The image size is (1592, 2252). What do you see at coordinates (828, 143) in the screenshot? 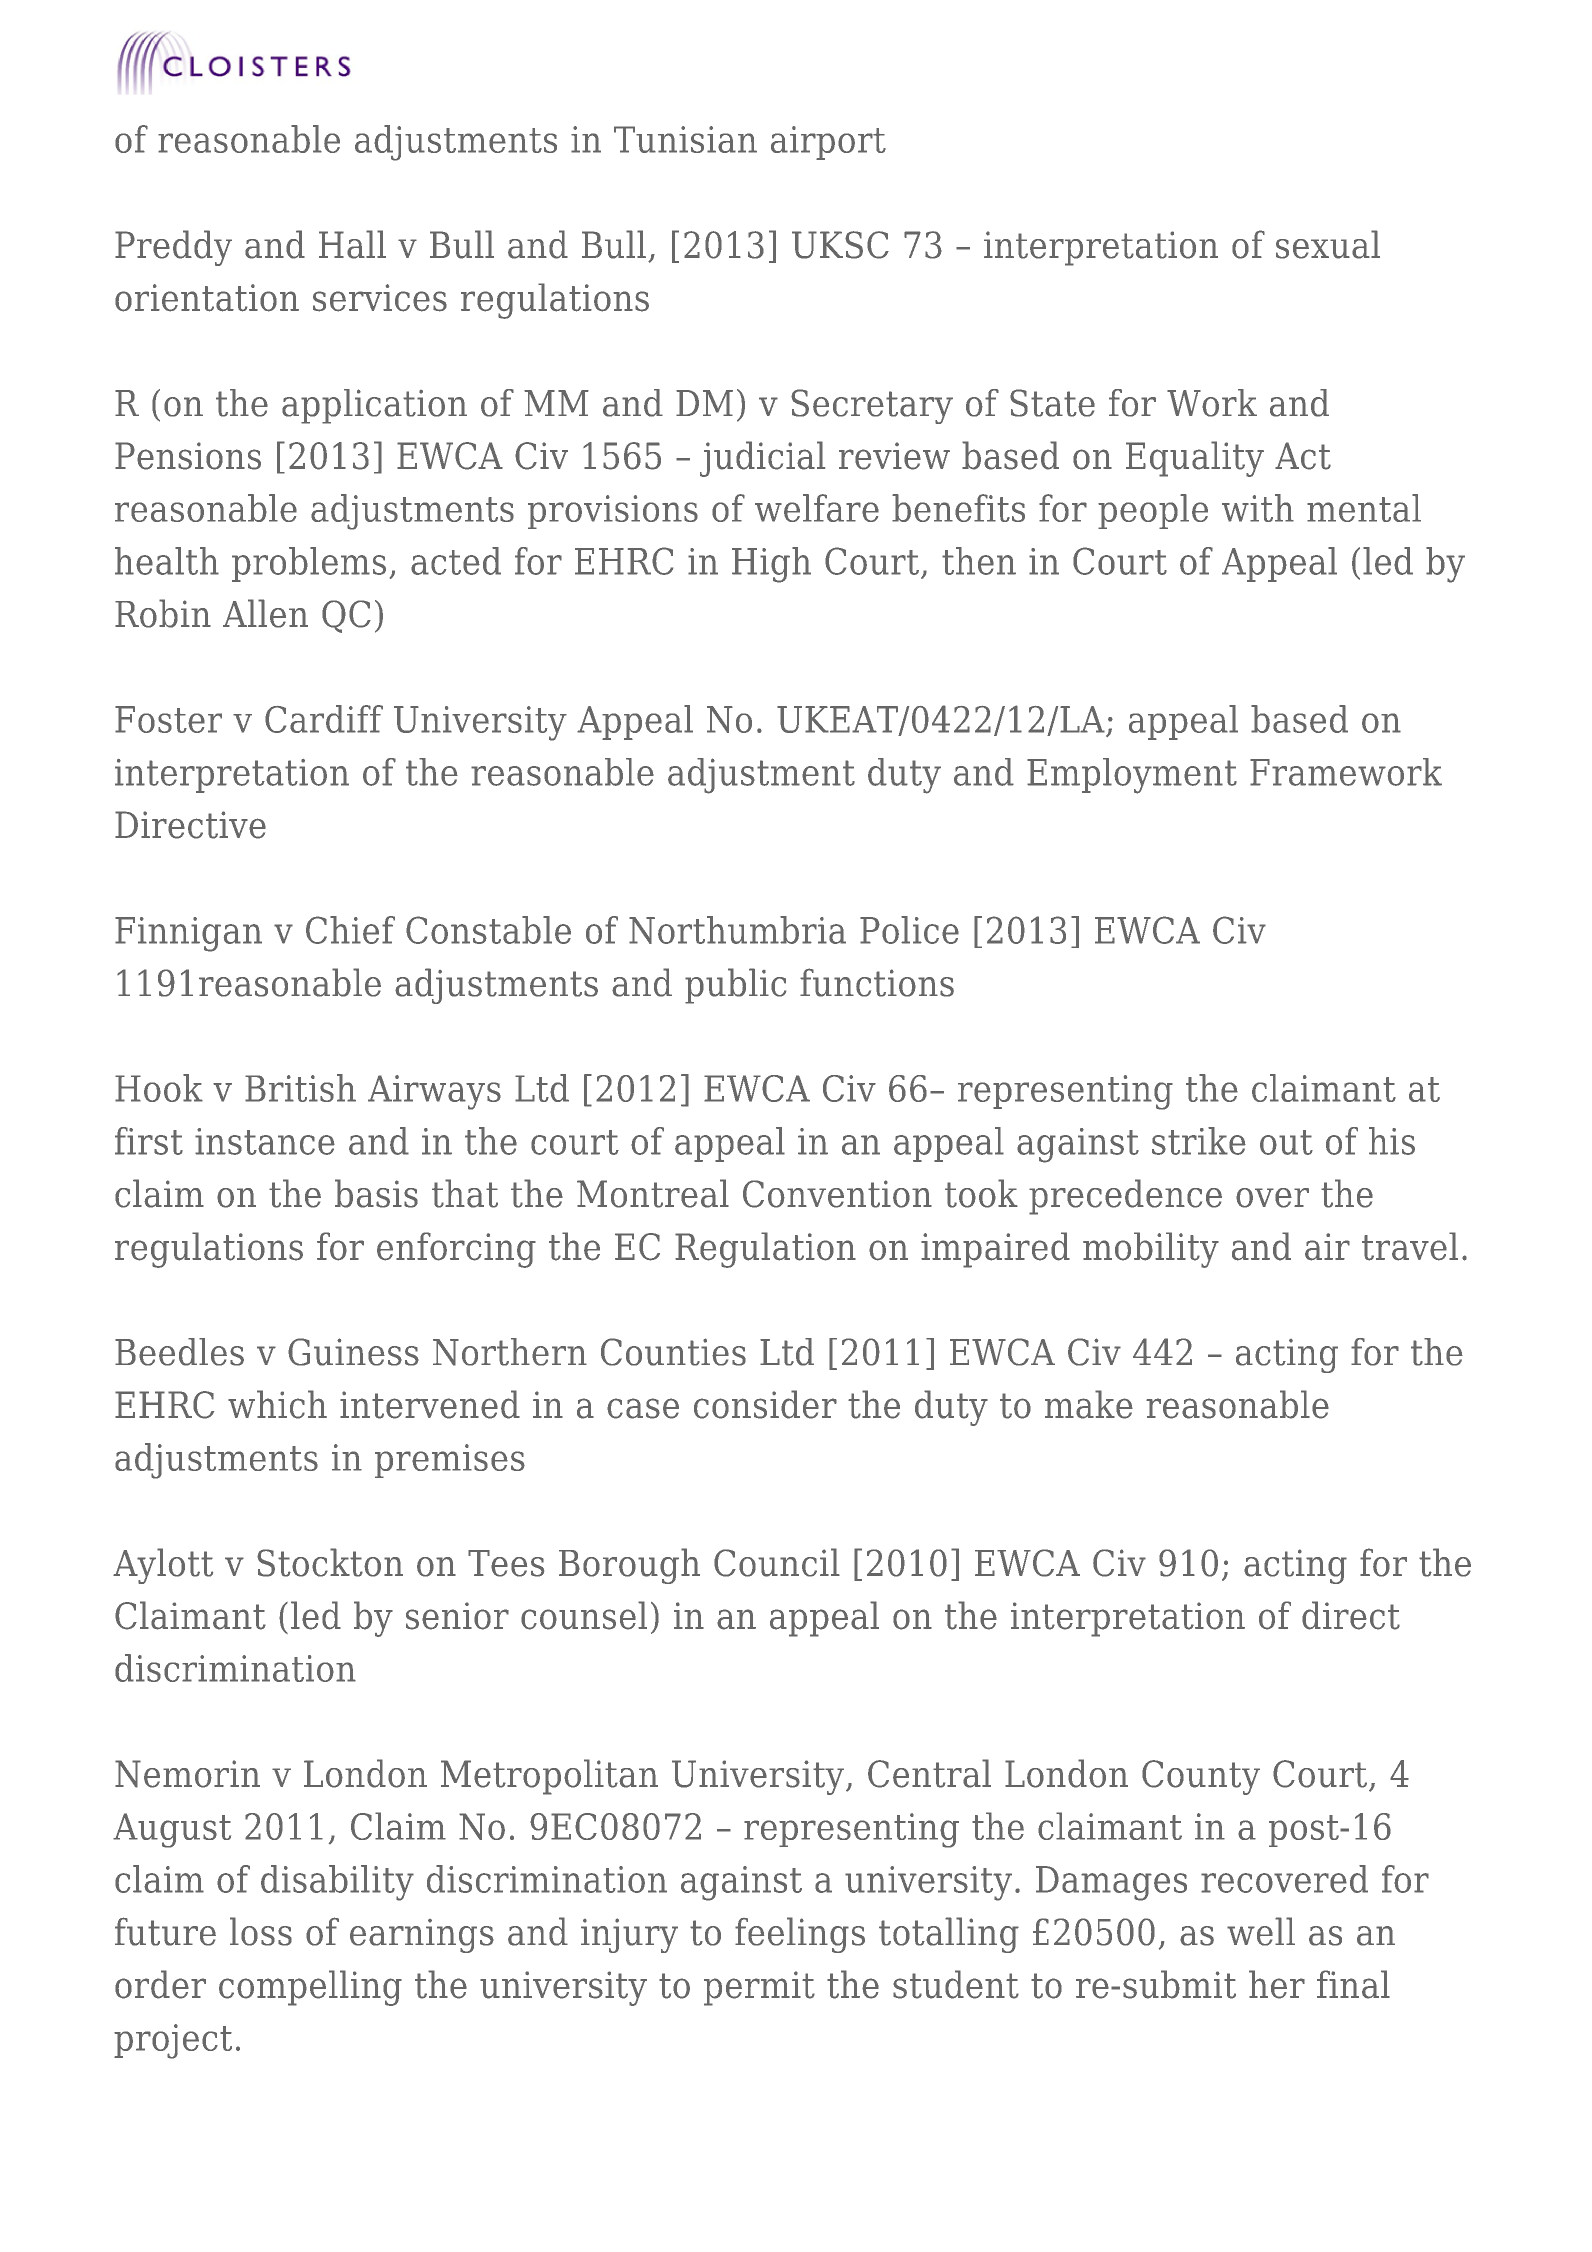
I see `airport` at bounding box center [828, 143].
